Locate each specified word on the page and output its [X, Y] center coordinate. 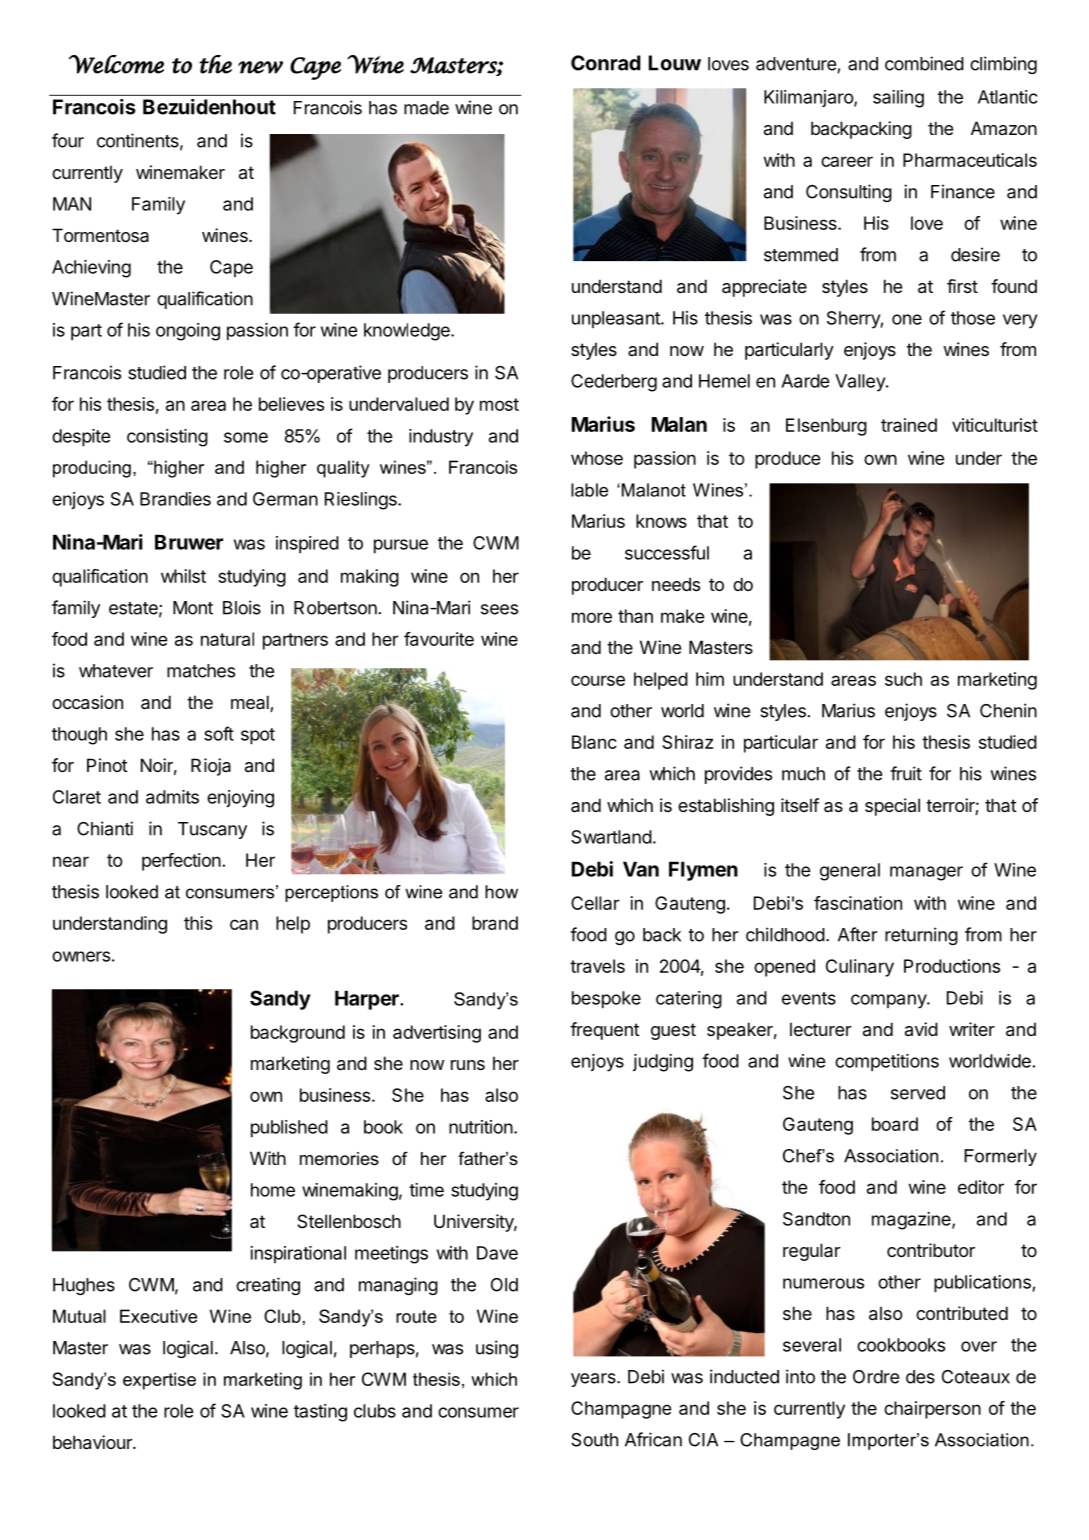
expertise [159, 1381]
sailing [898, 99]
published [289, 1129]
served [918, 1093]
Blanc [594, 742]
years [594, 1380]
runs [468, 1065]
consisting [167, 438]
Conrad [606, 63]
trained [909, 425]
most [499, 404]
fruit [906, 773]
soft [219, 733]
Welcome [116, 64]
